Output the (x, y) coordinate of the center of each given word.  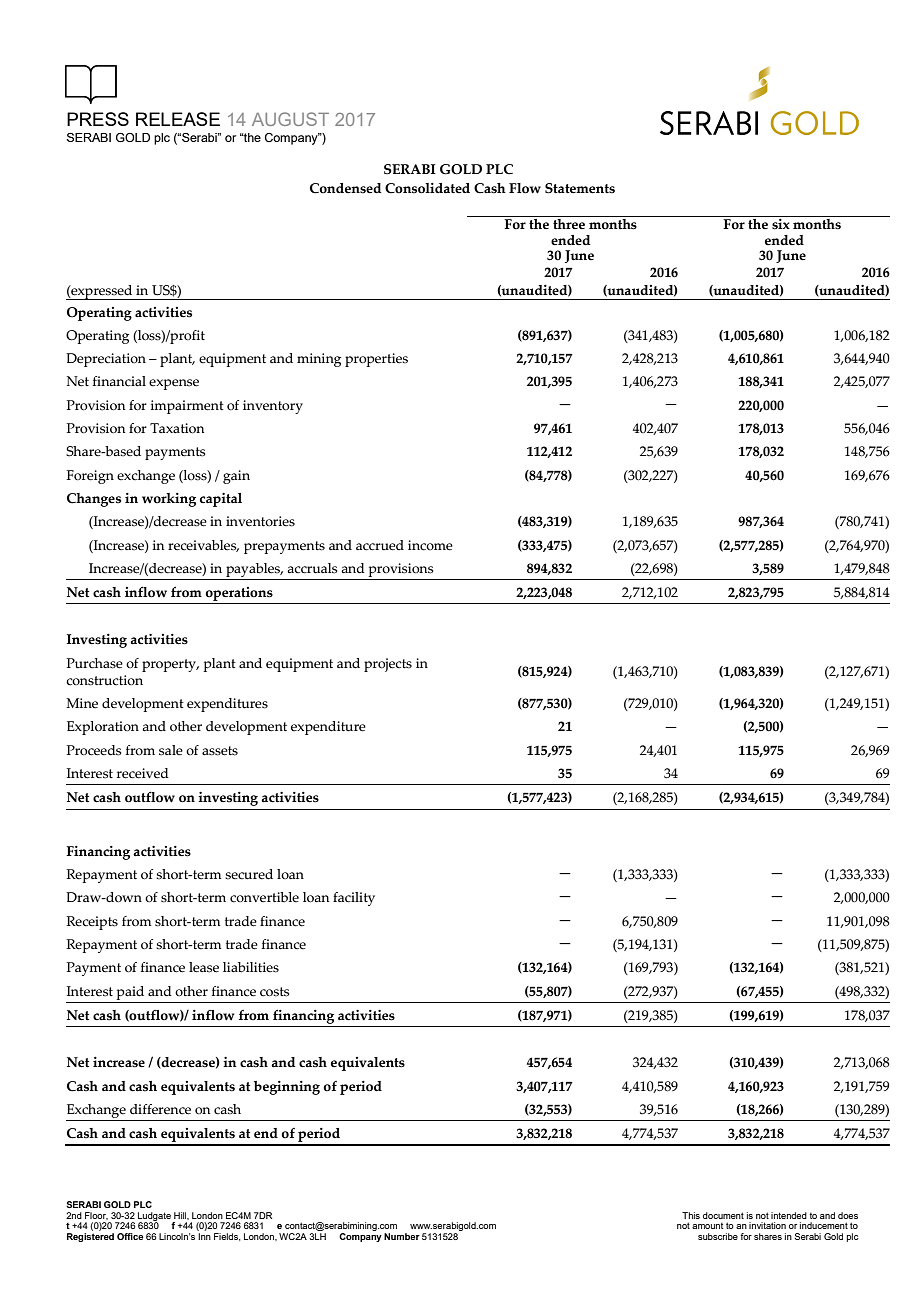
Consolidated (427, 188)
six (781, 224)
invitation (767, 1225)
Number (402, 1236)
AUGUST (290, 119)
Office (130, 1236)
